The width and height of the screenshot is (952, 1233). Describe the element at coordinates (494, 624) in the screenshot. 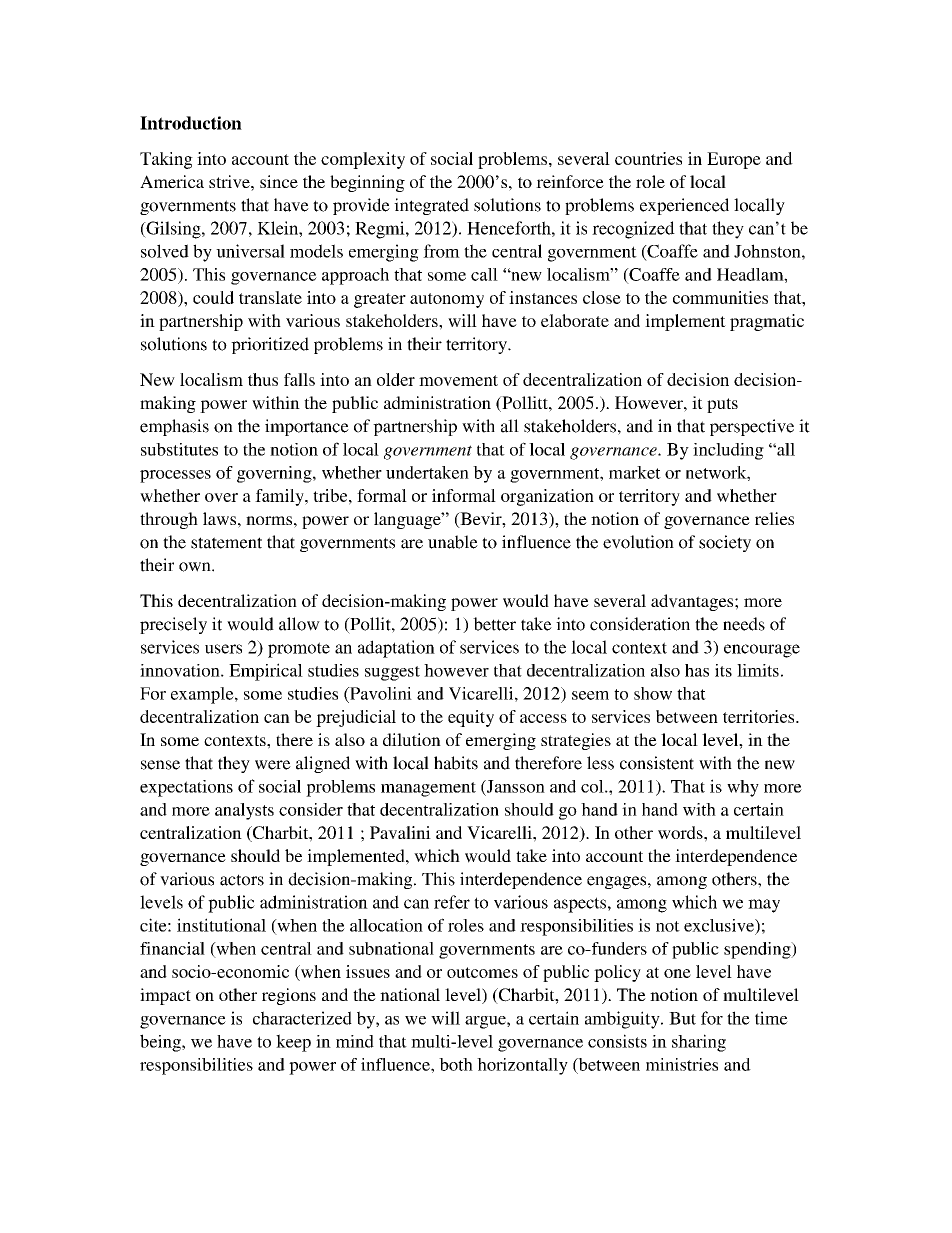

I see `better` at that location.
